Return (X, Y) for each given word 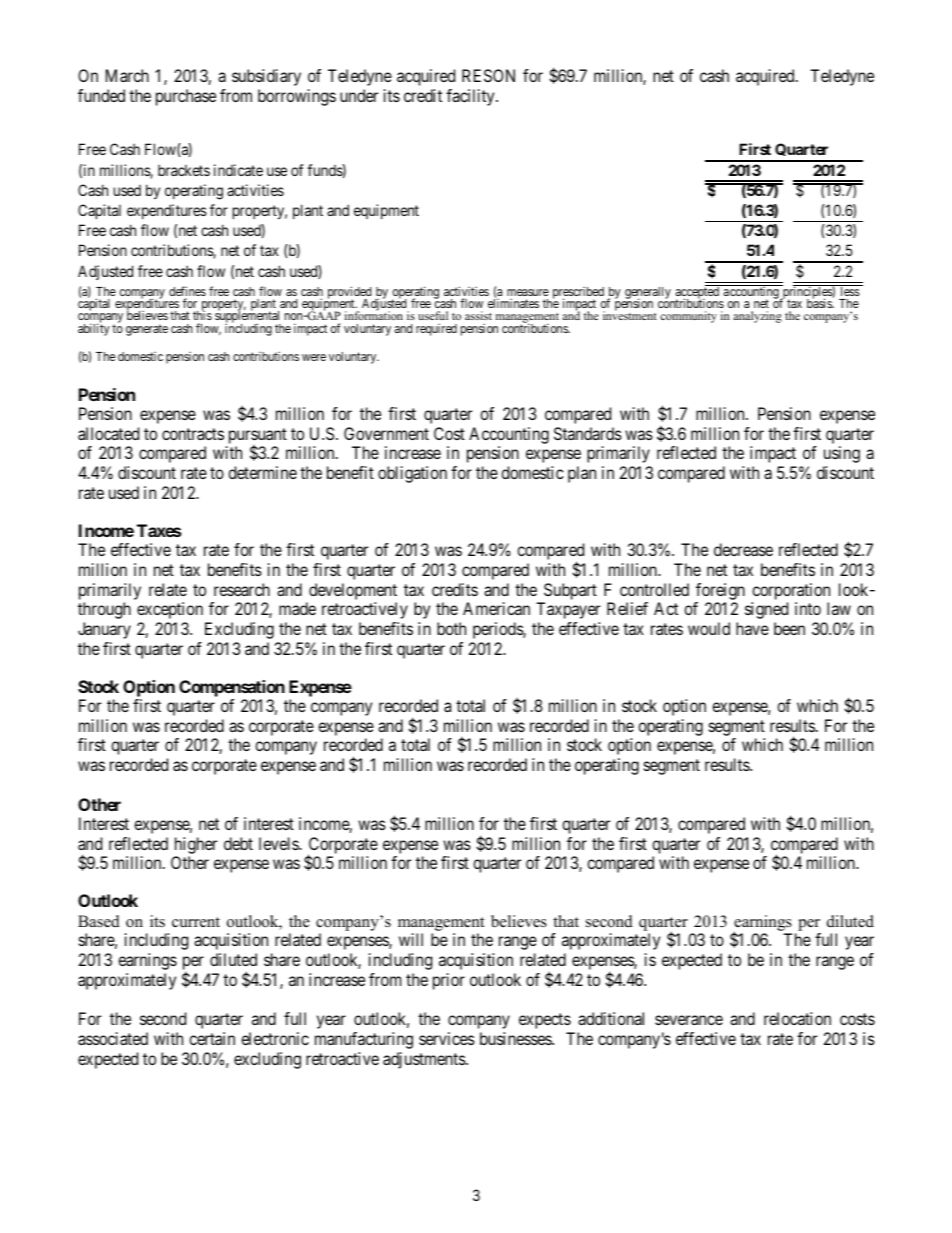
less (849, 290)
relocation (797, 1018)
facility (471, 97)
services (447, 1038)
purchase (186, 97)
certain (212, 1038)
